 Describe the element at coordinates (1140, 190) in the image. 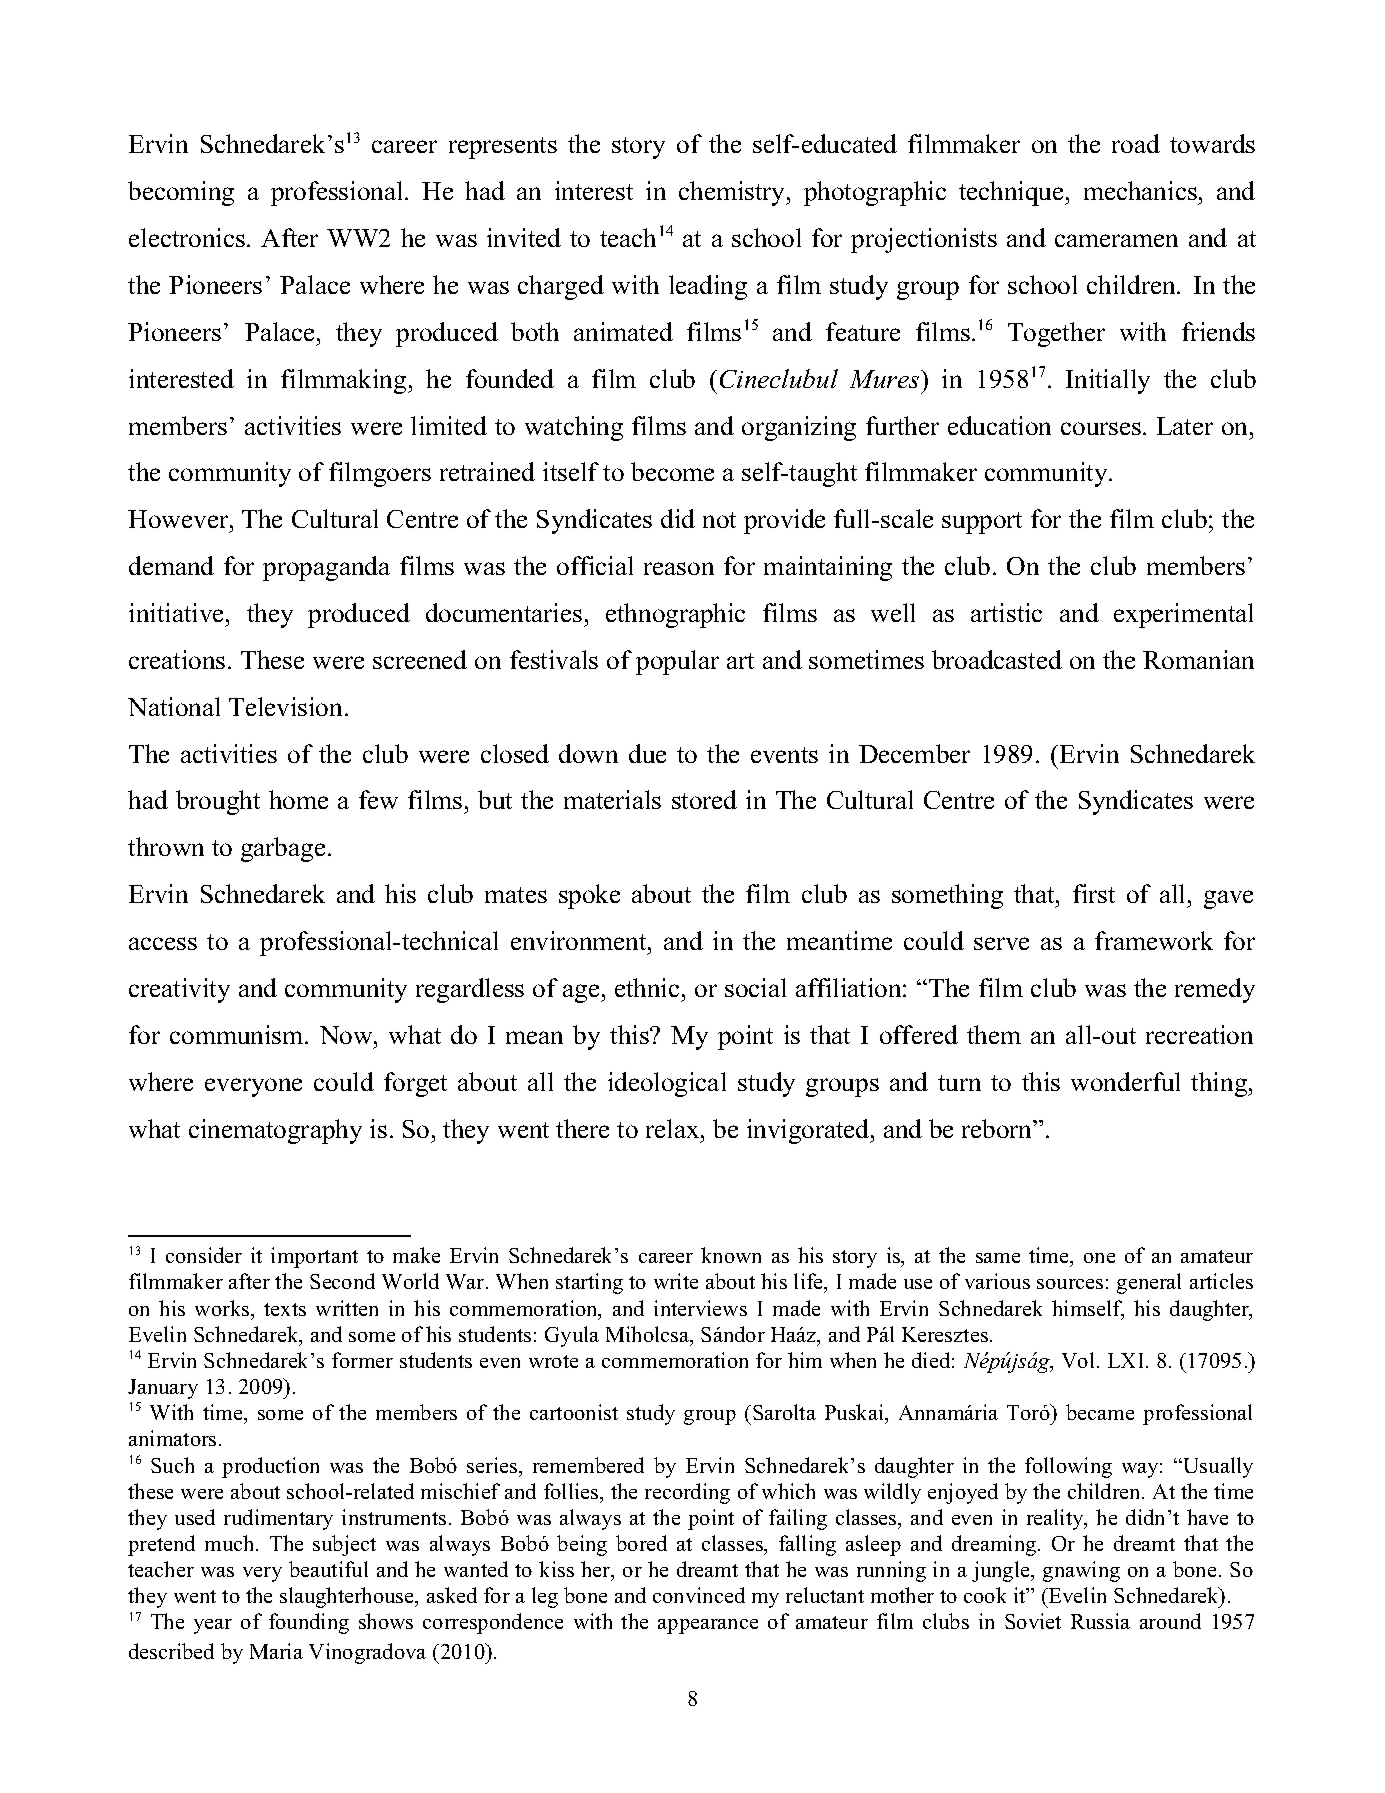

I see `mechanics` at that location.
